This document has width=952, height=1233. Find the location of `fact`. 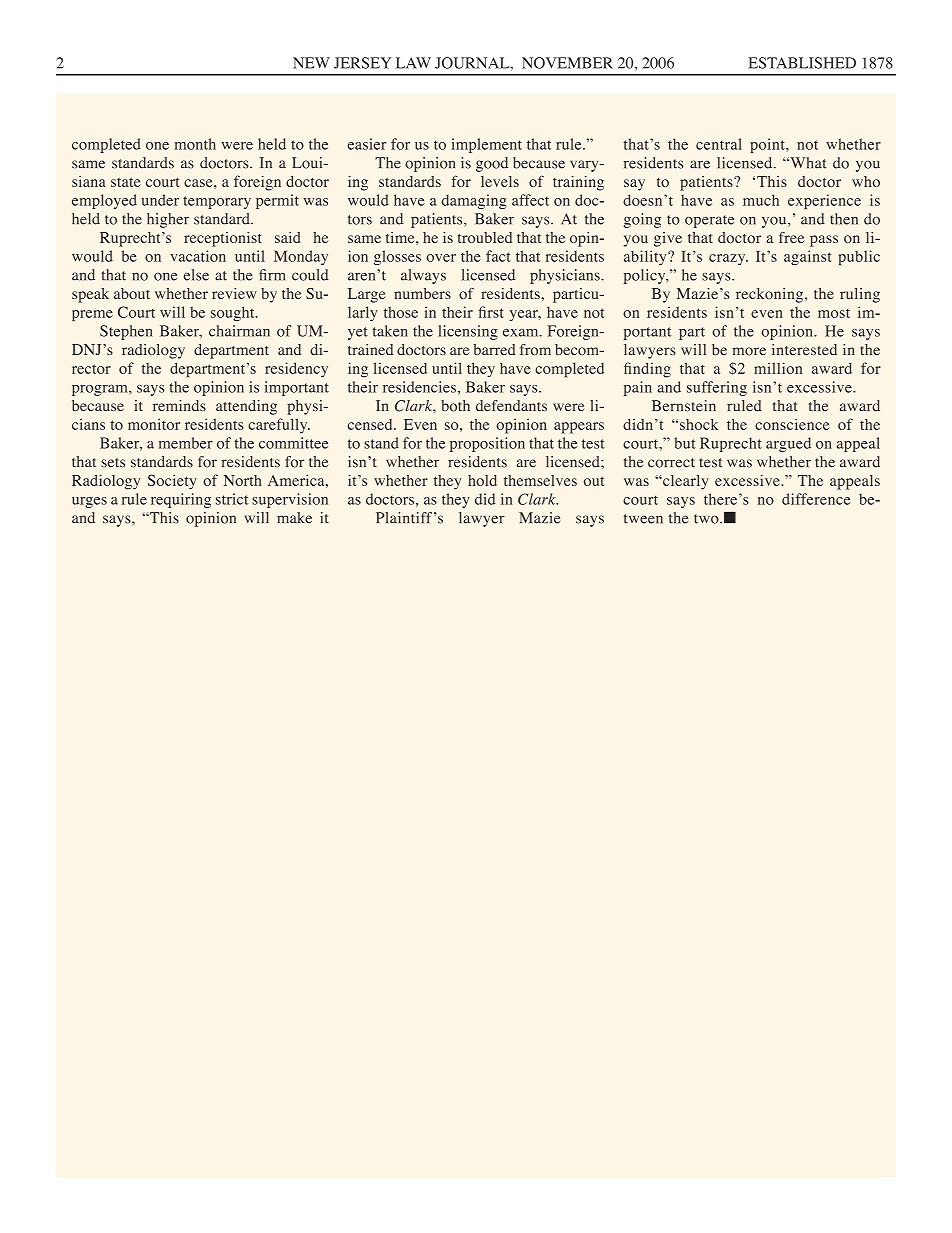

fact is located at coordinates (498, 256).
